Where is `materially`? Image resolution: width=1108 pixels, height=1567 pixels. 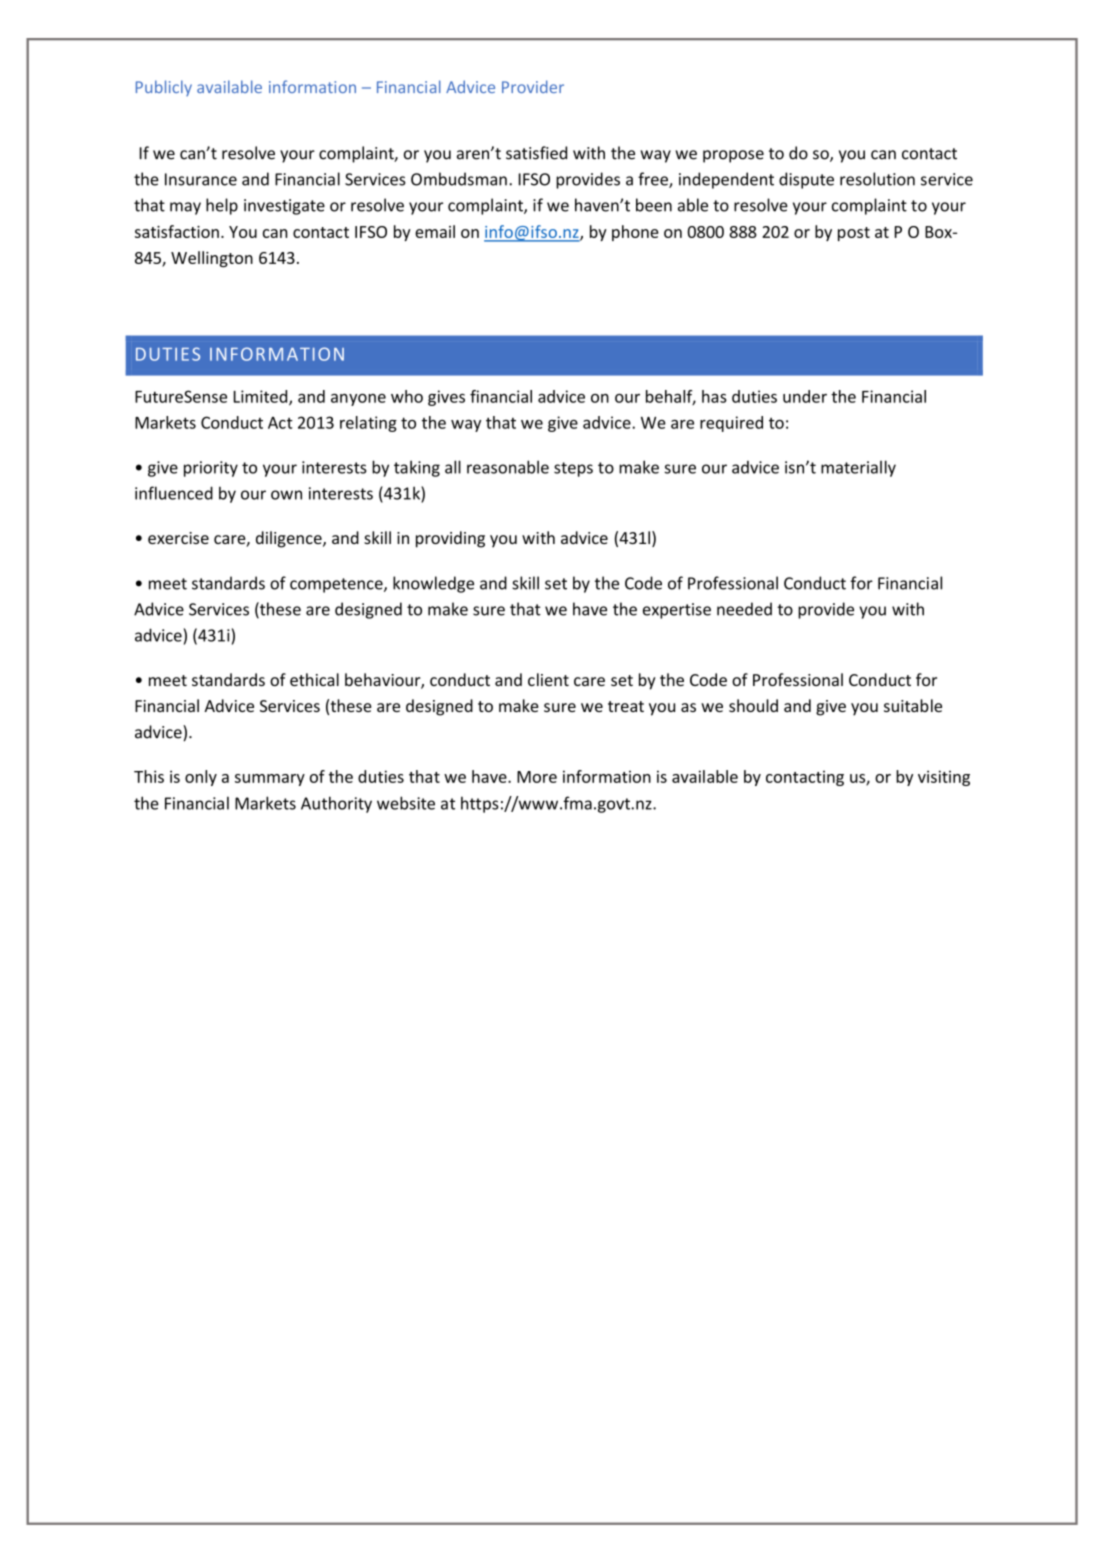
materially is located at coordinates (858, 468).
